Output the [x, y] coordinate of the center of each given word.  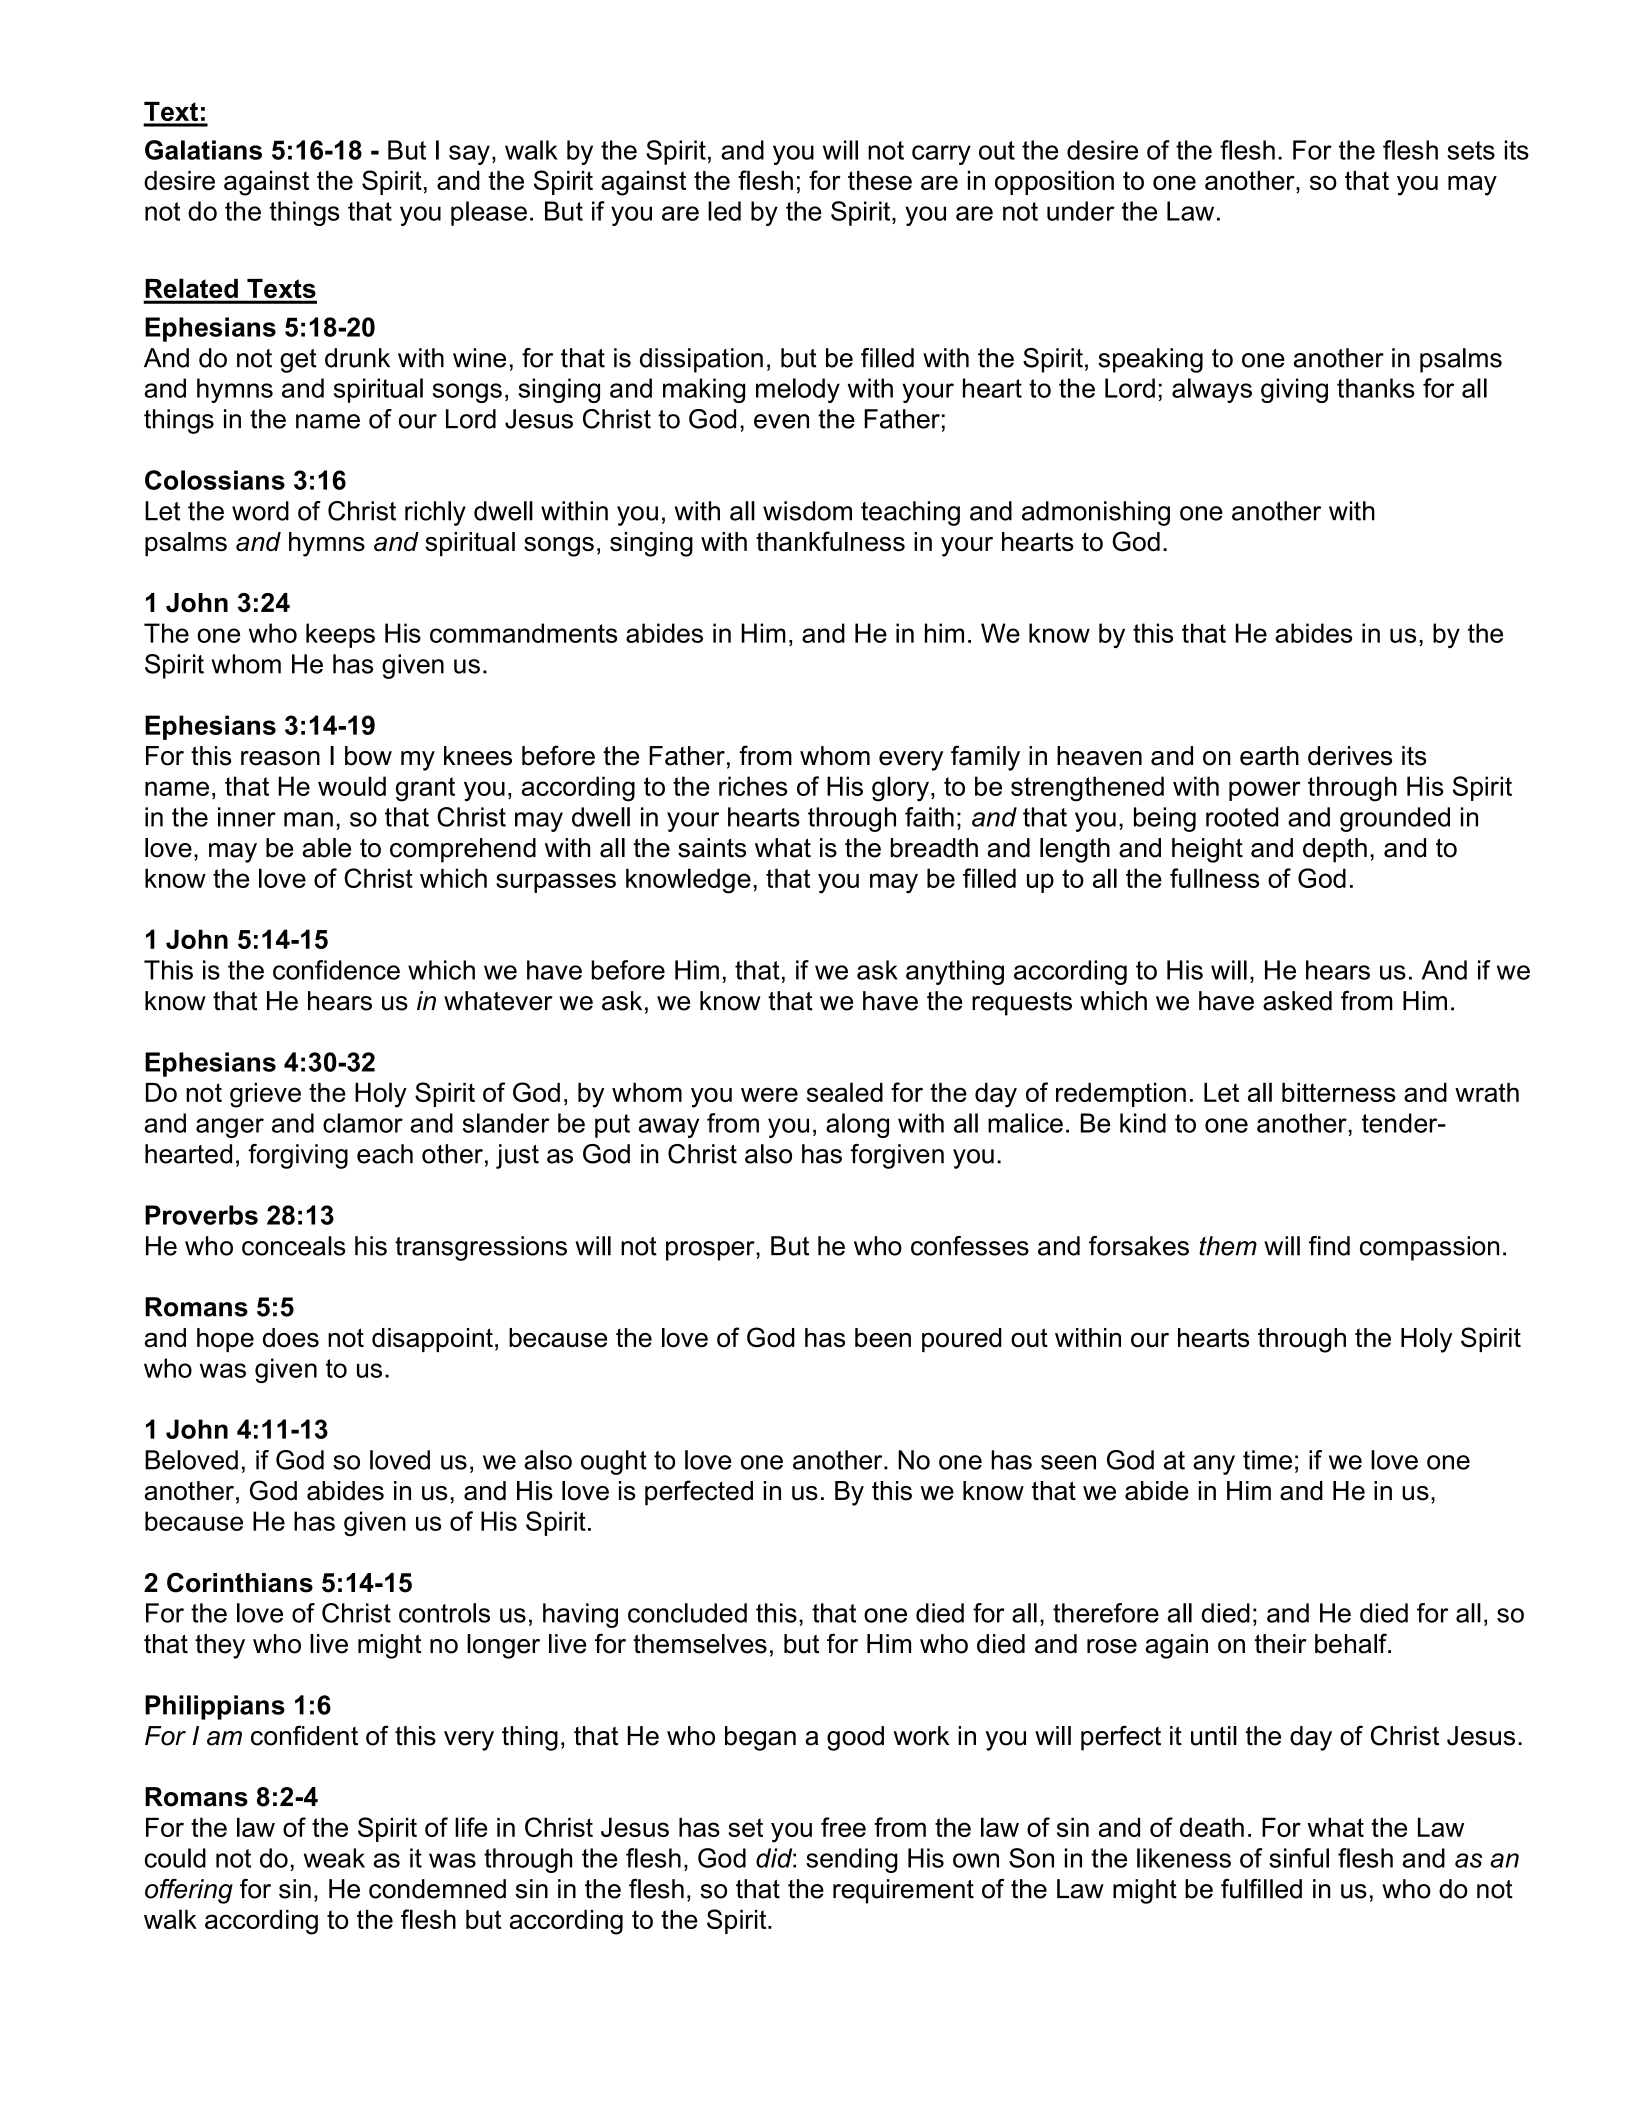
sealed [845, 1092]
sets [1471, 150]
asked [1297, 1001]
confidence [336, 970]
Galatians [203, 150]
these [880, 180]
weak [334, 1858]
